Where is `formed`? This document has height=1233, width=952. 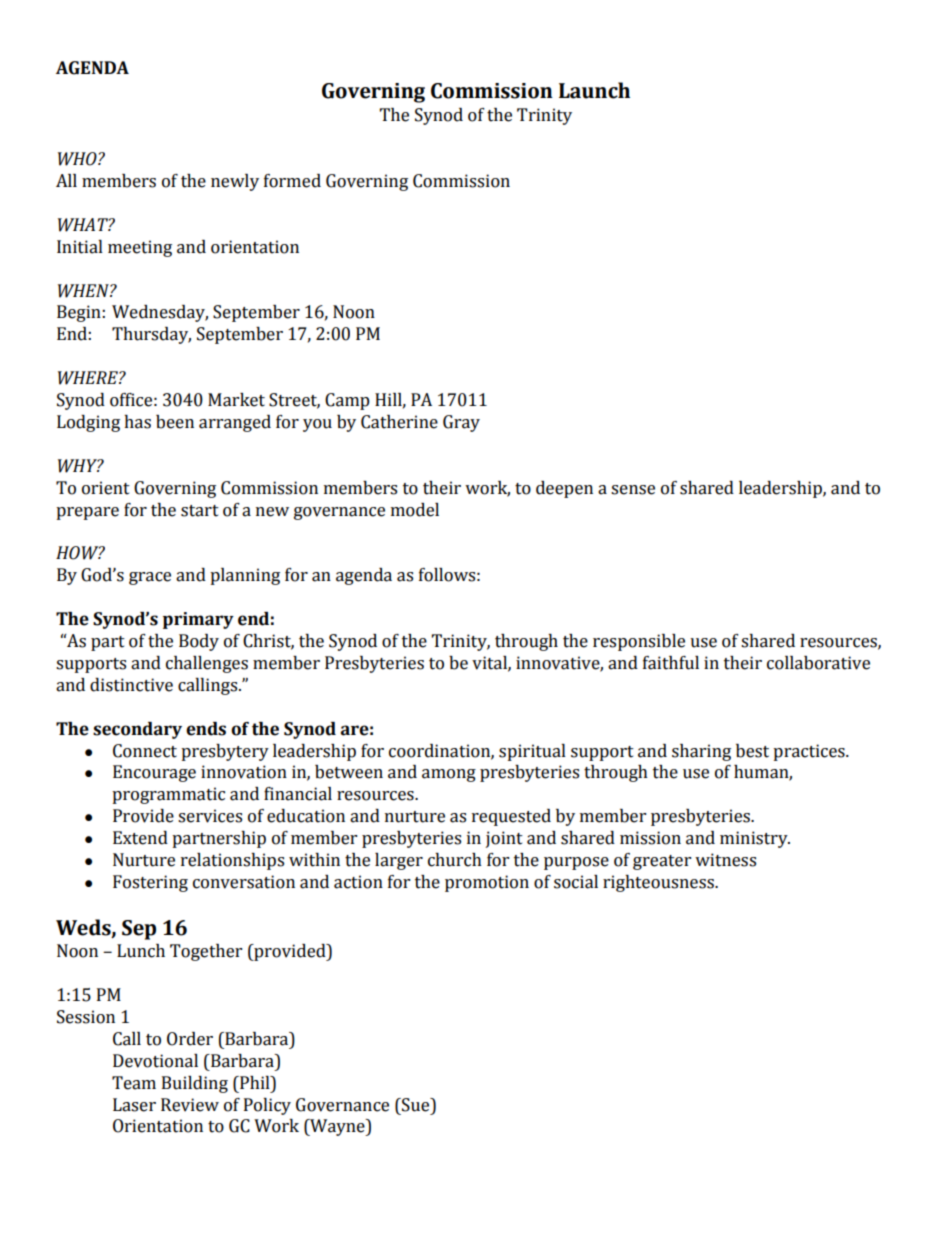 formed is located at coordinates (292, 181).
